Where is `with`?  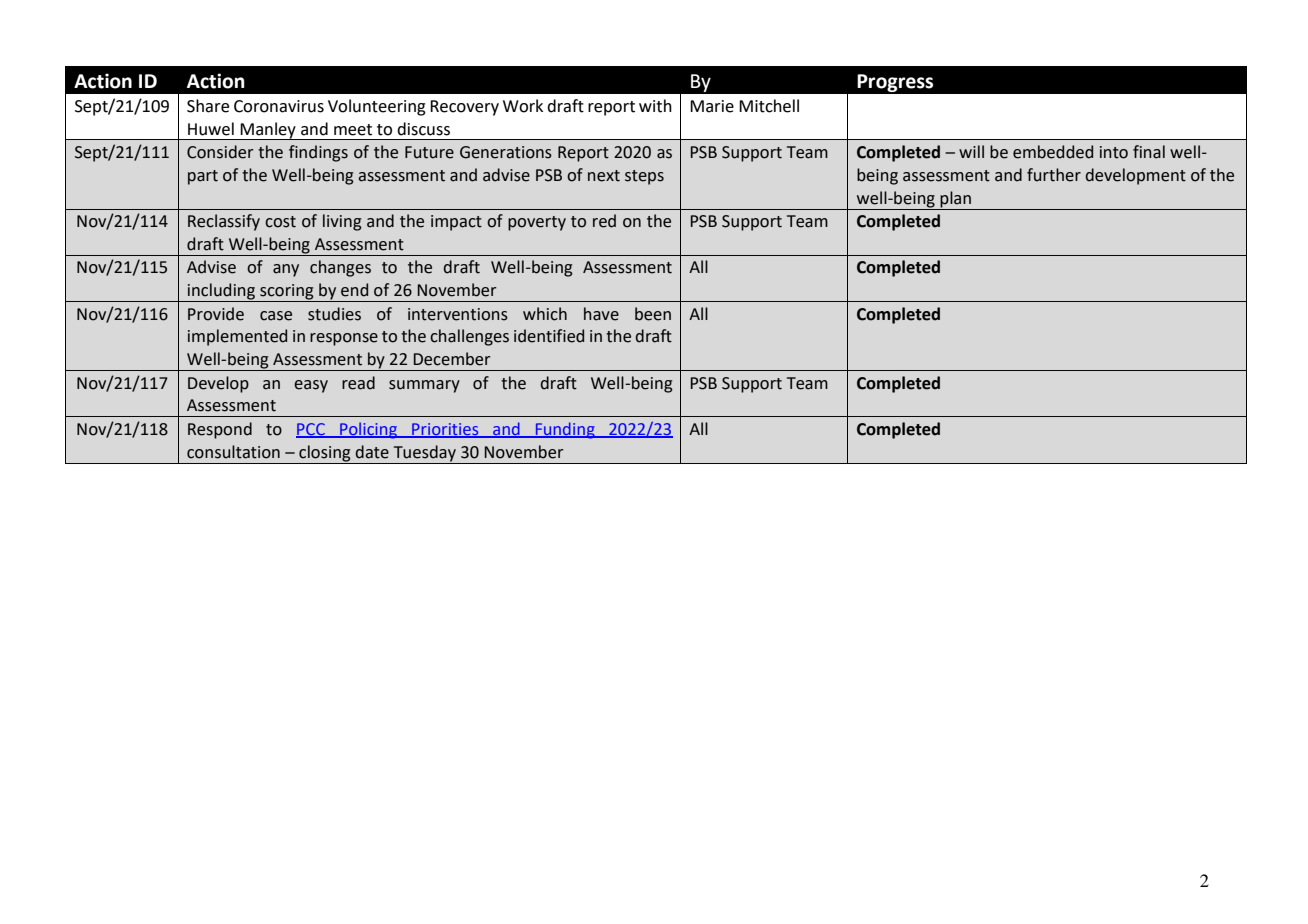 with is located at coordinates (655, 106).
